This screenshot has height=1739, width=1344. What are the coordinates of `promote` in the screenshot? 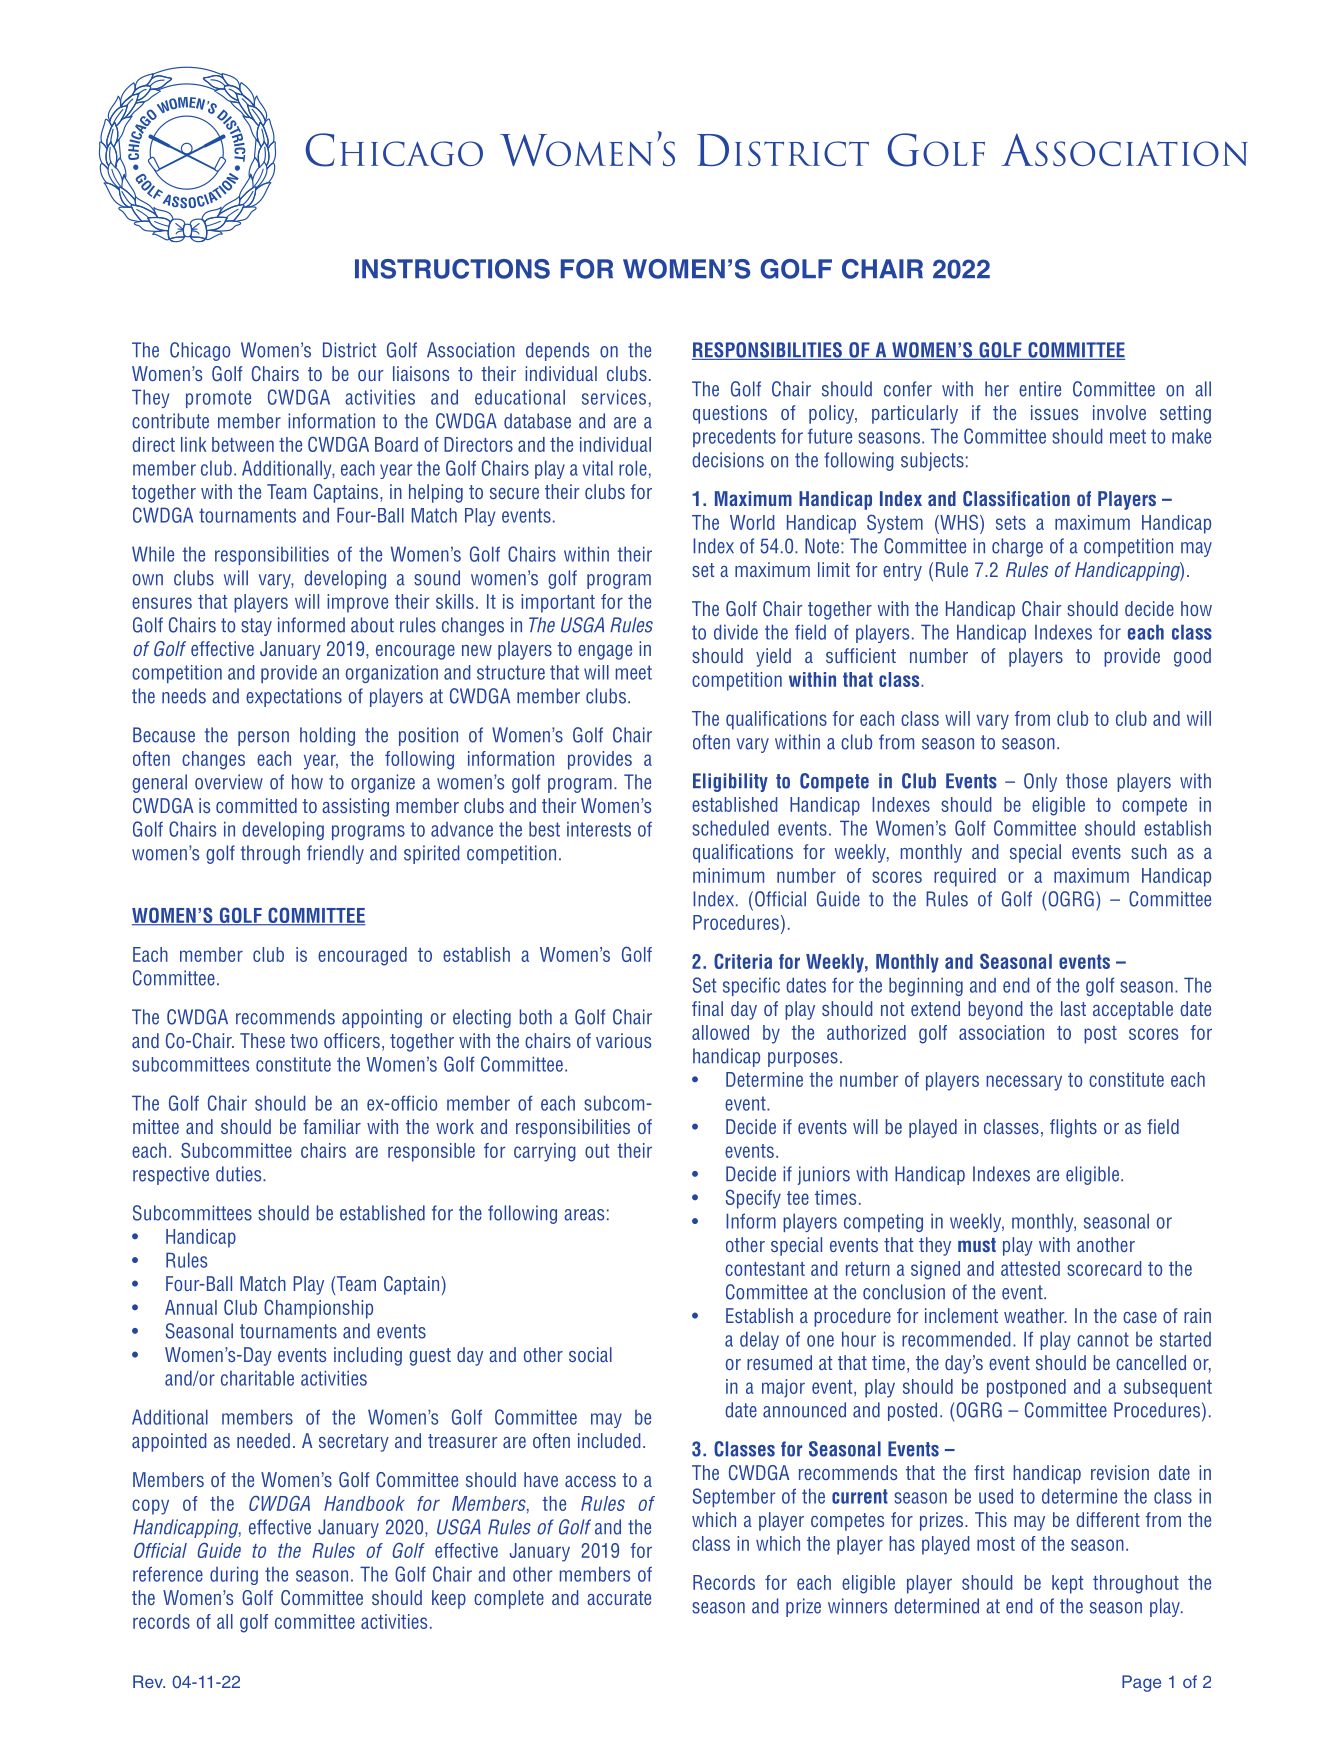 It's located at (218, 399).
